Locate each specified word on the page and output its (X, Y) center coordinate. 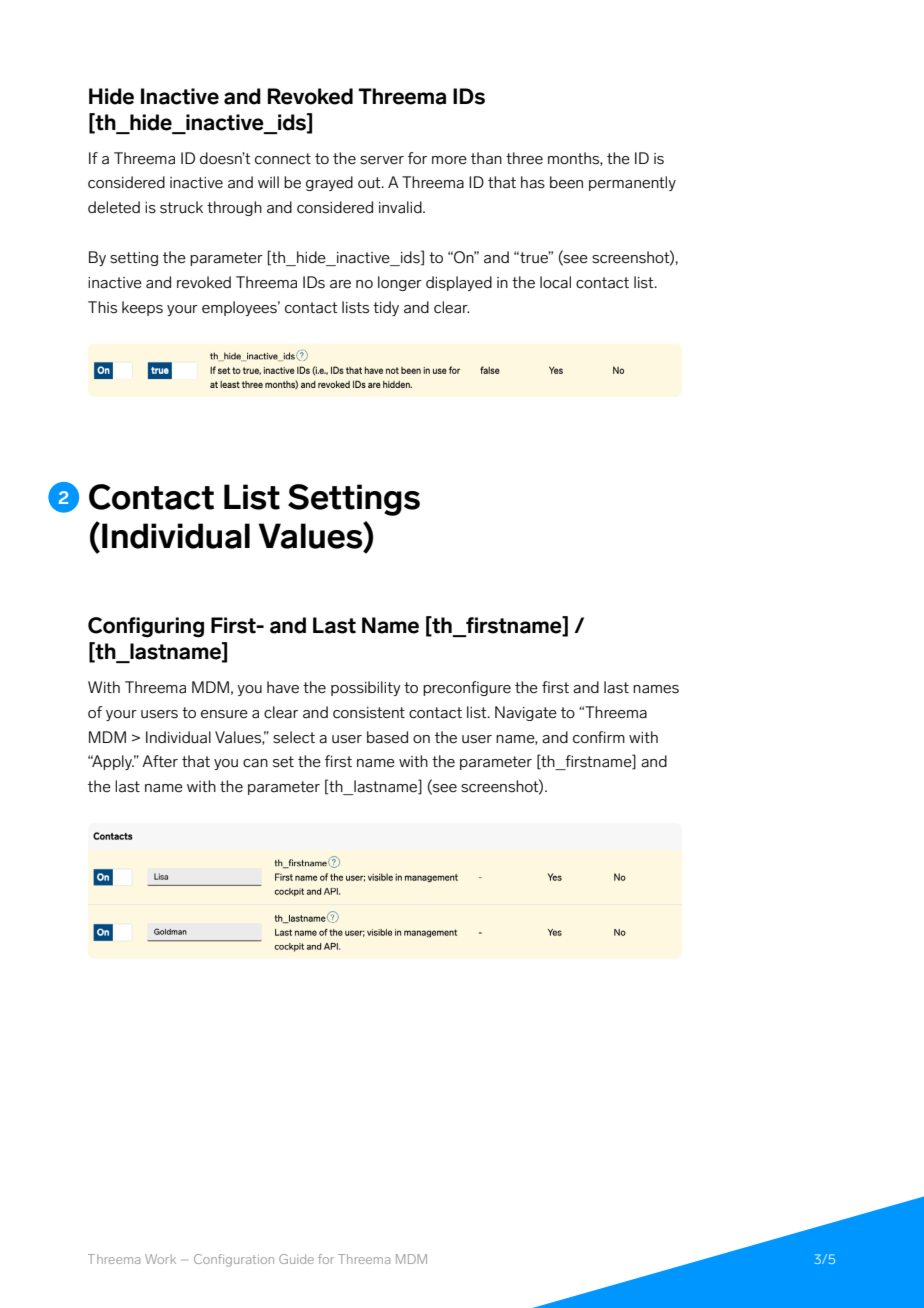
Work (160, 1259)
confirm (599, 737)
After (160, 761)
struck (181, 207)
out (370, 183)
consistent (369, 713)
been (566, 182)
